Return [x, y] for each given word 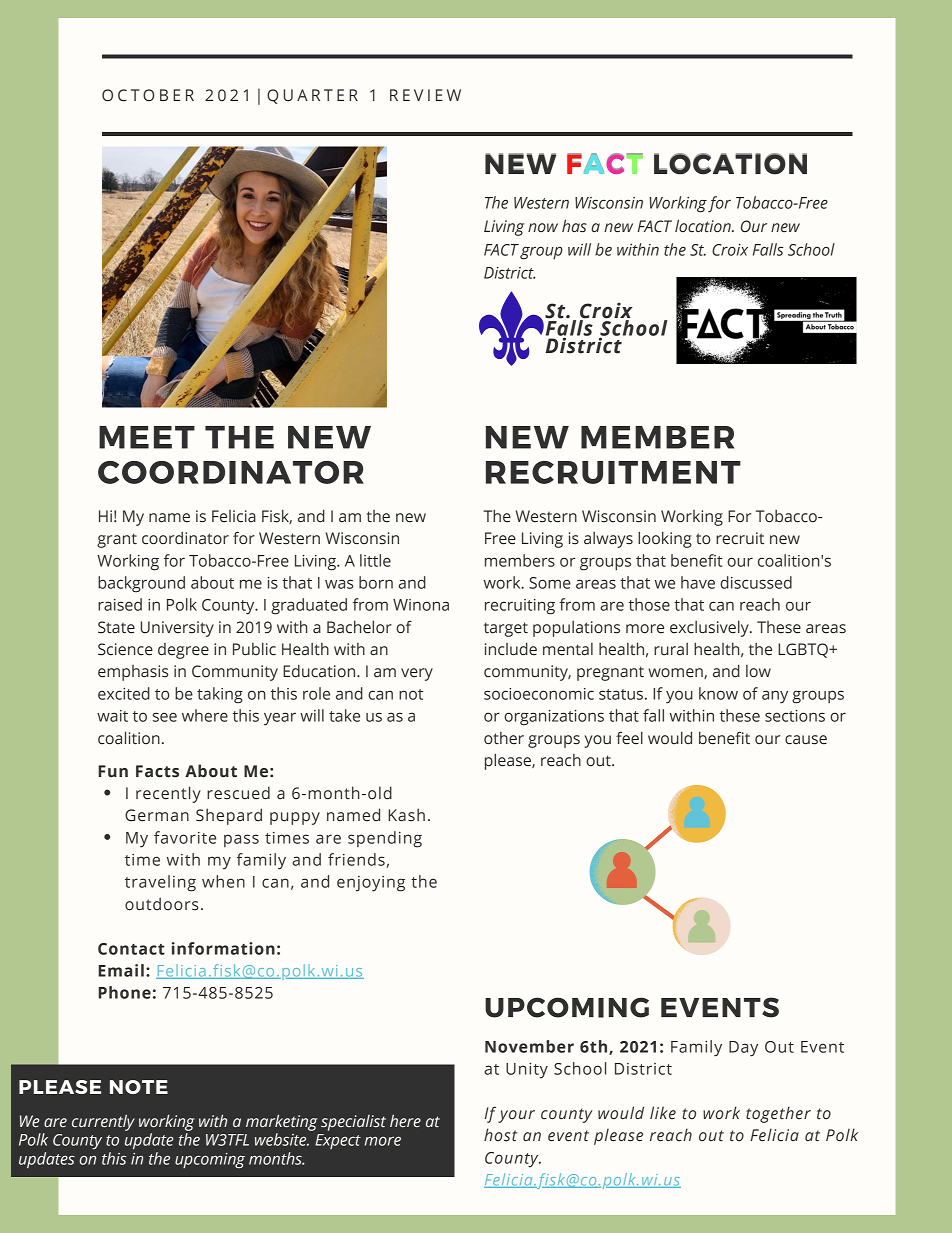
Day [743, 1049]
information [223, 948]
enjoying [371, 884]
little [375, 560]
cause [806, 740]
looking [665, 539]
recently [168, 794]
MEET [147, 437]
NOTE [139, 1087]
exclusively [710, 628]
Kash [406, 815]
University [177, 629]
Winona [421, 605]
